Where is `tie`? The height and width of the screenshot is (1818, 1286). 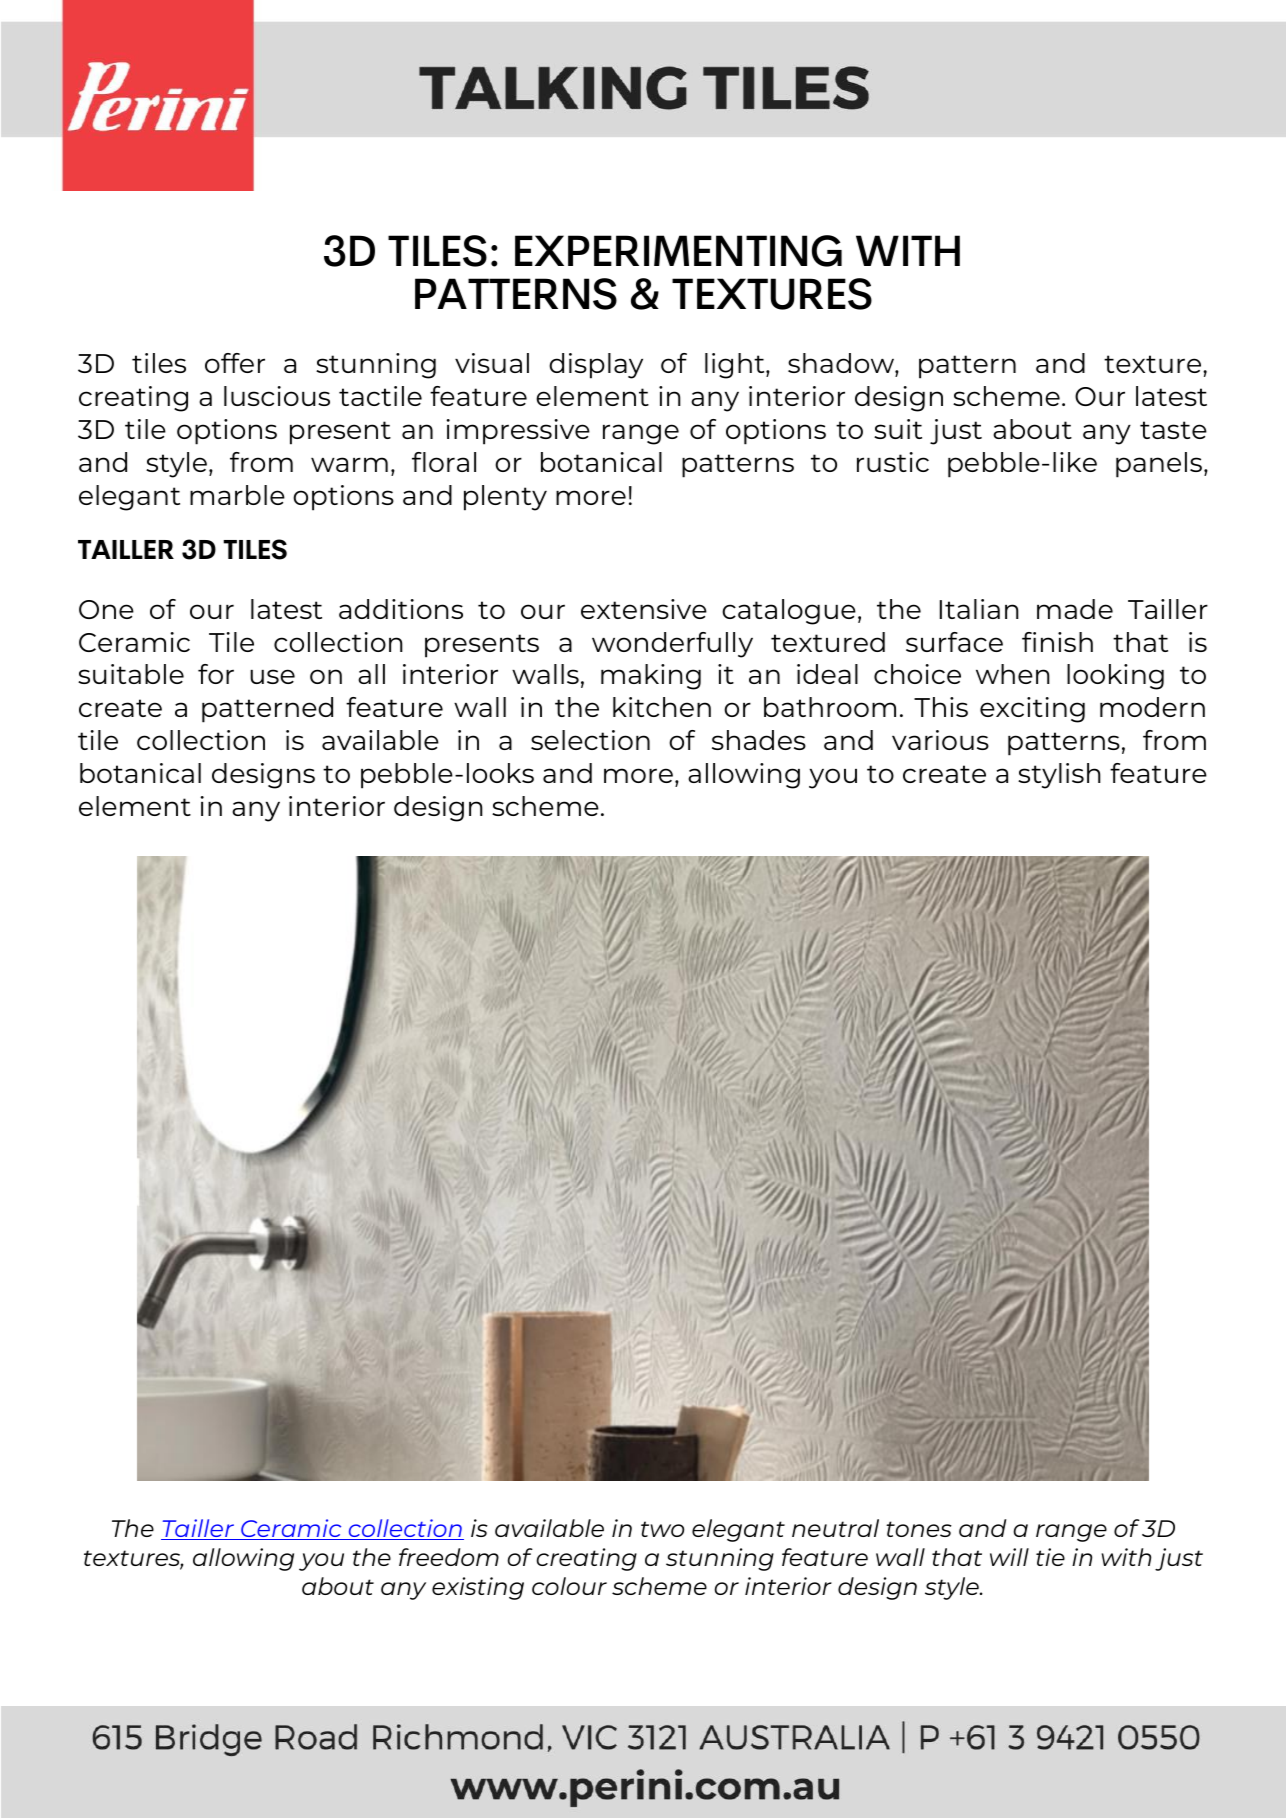 tie is located at coordinates (1050, 1557).
